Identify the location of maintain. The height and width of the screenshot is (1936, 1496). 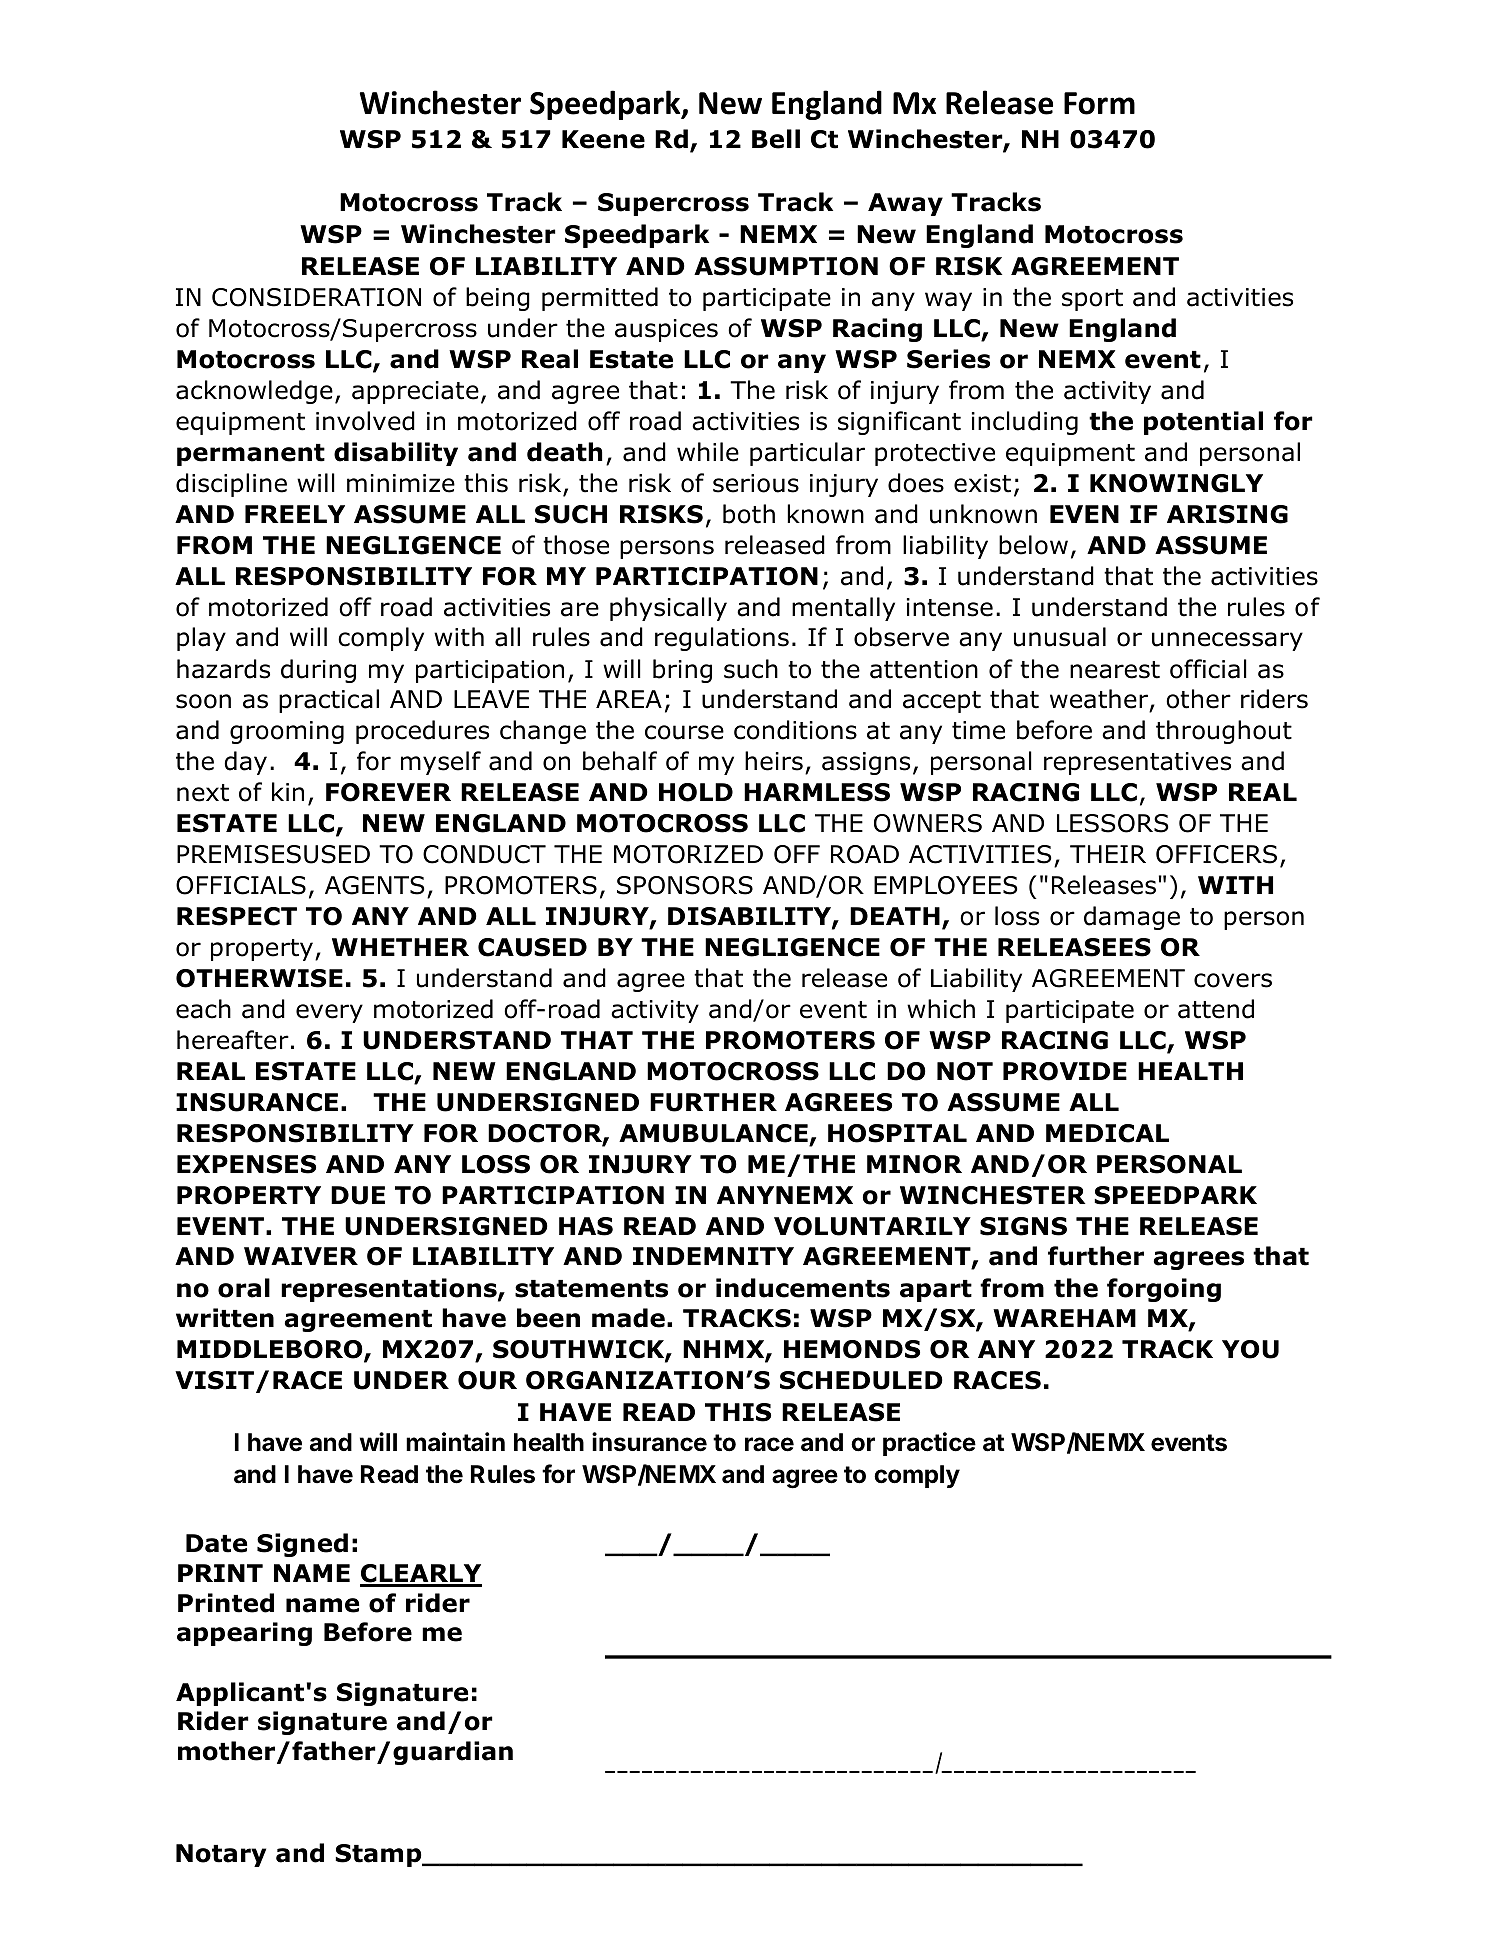
(455, 1442).
